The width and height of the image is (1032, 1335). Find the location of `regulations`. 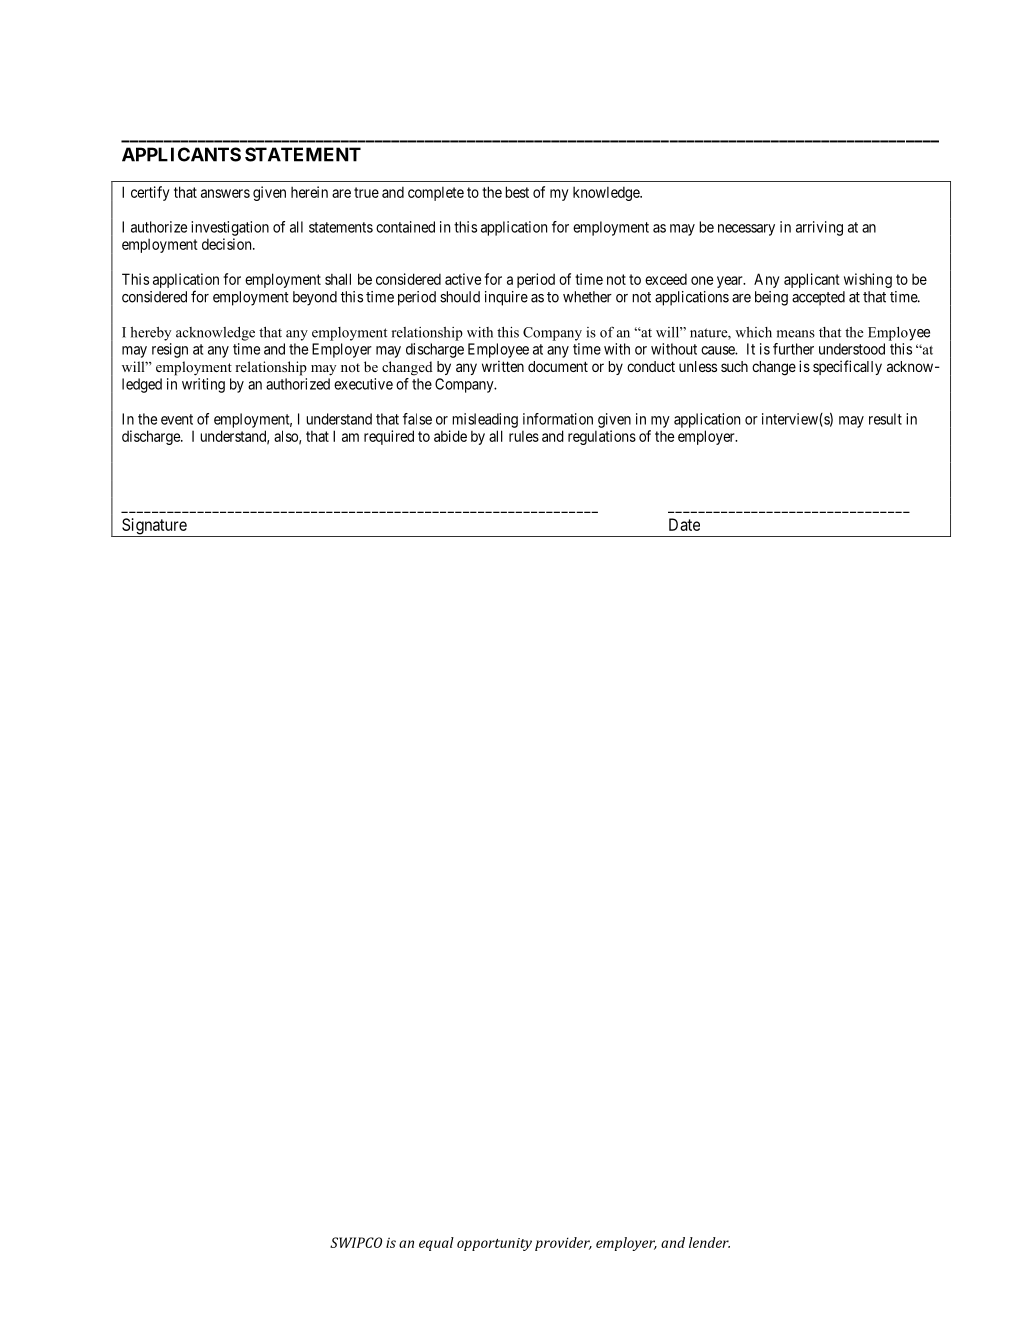

regulations is located at coordinates (602, 437).
